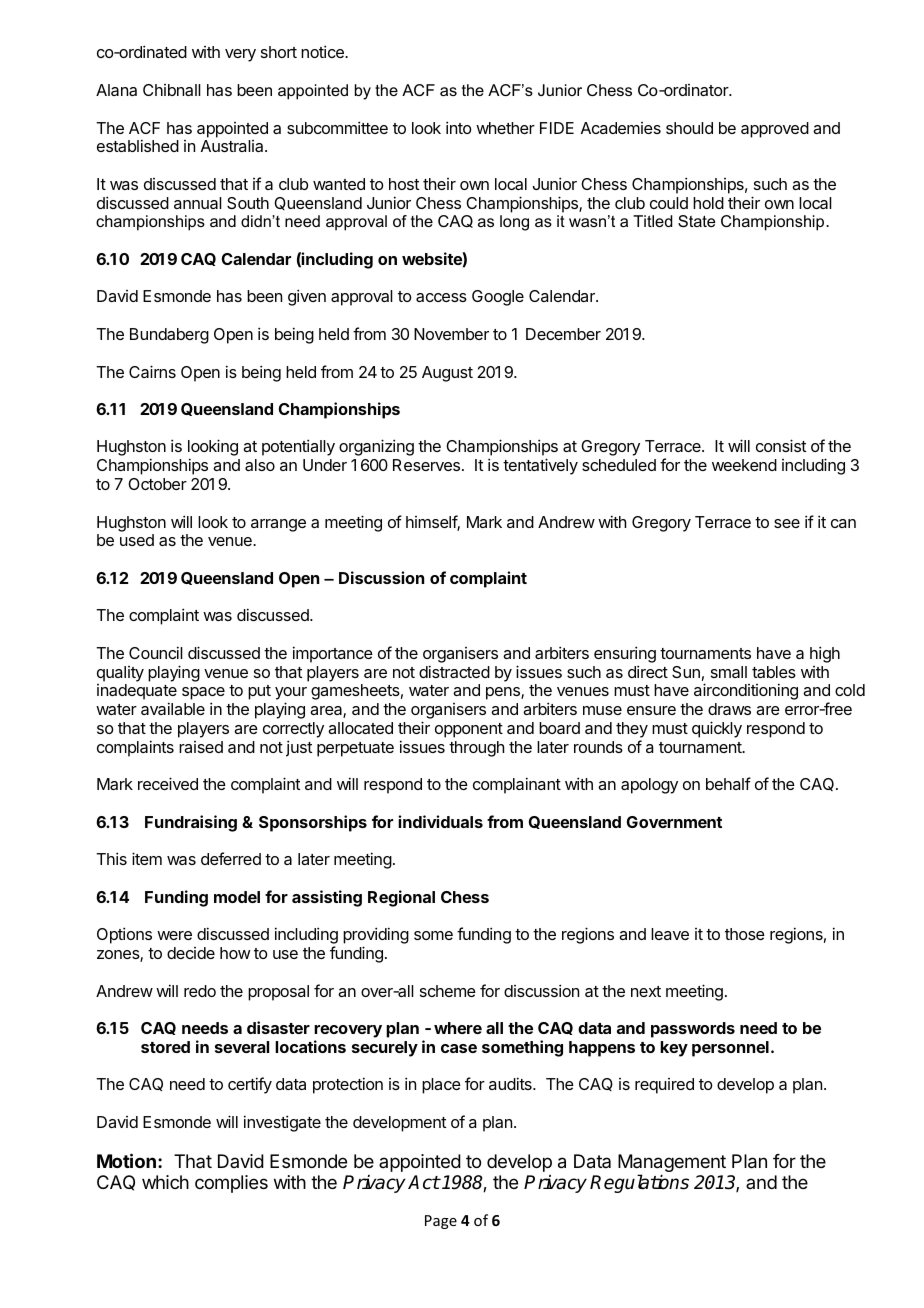 The width and height of the page is (924, 1308). Describe the element at coordinates (454, 671) in the page. I see `distracted` at that location.
